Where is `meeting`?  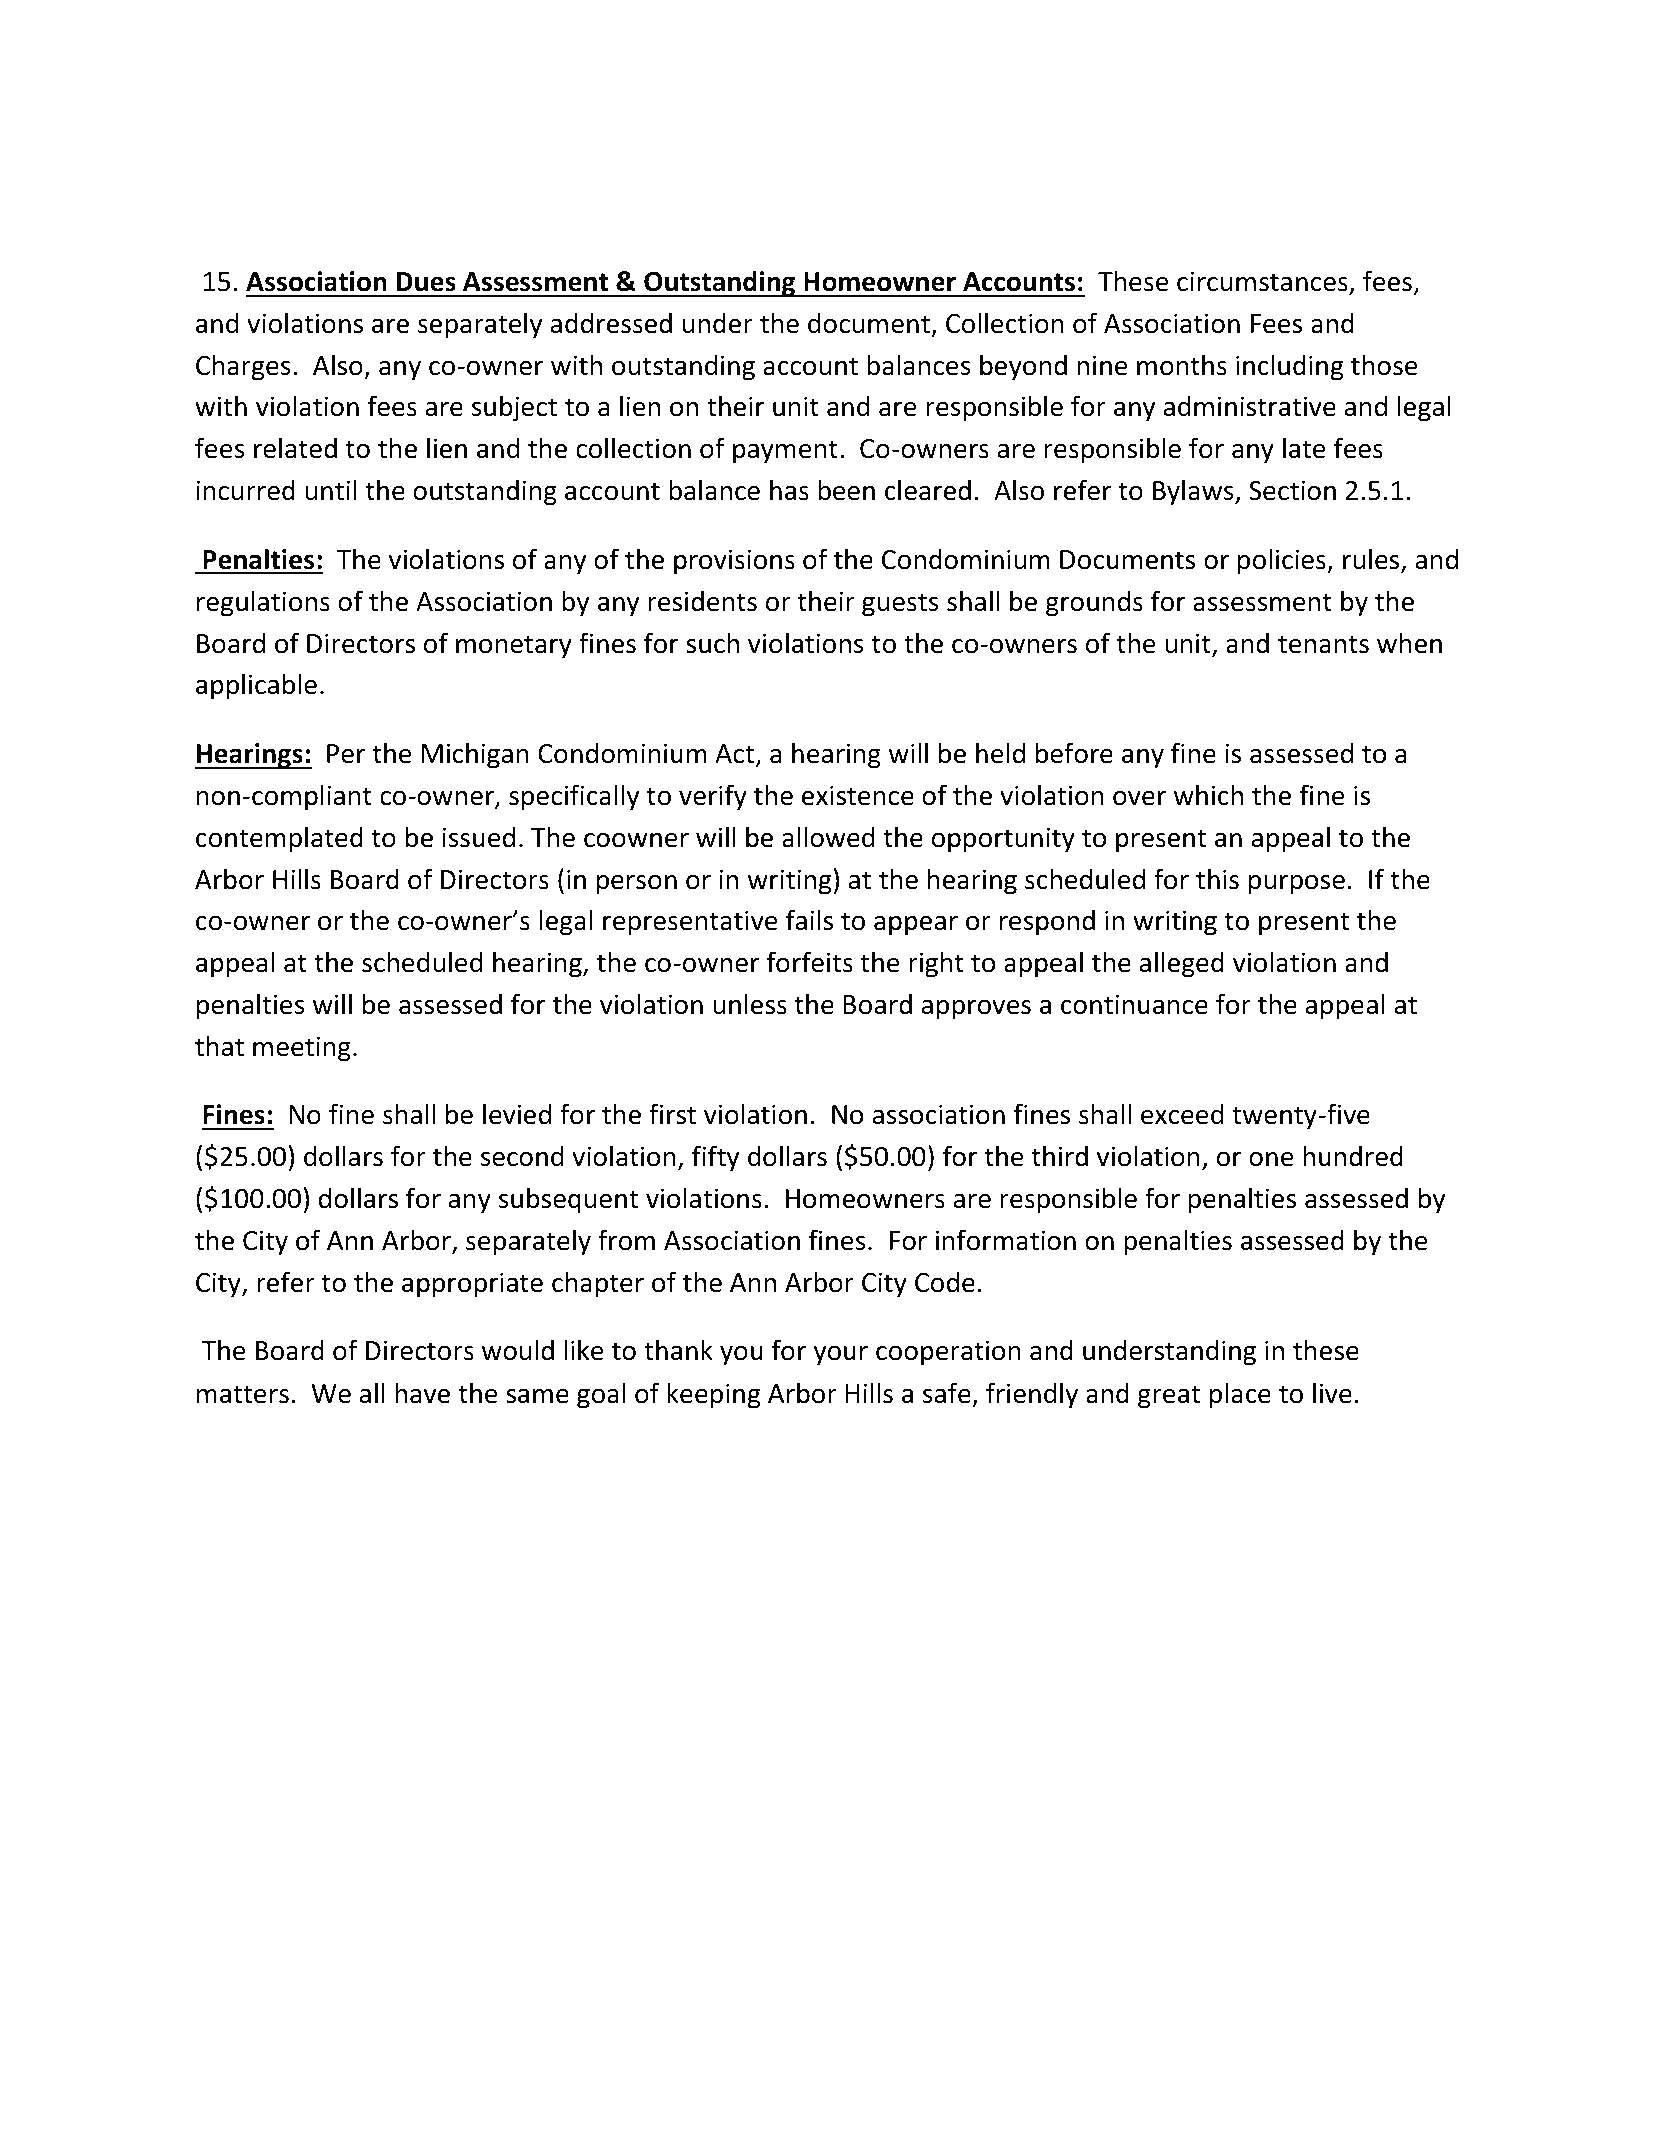 meeting is located at coordinates (302, 1049).
